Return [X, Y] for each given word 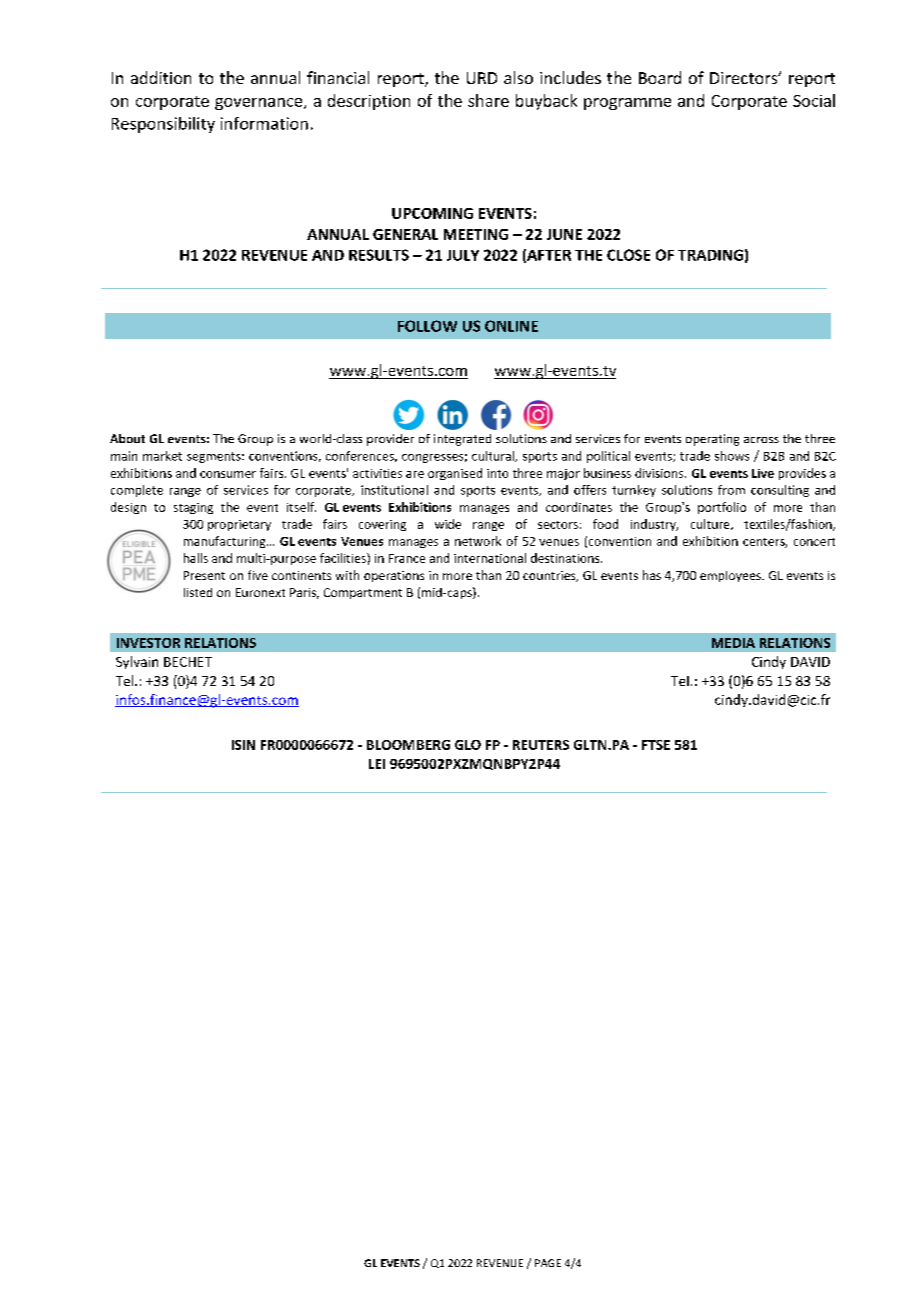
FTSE [656, 745]
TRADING [710, 255]
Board [660, 77]
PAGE [548, 1263]
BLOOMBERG [408, 745]
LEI [377, 764]
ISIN [243, 745]
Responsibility [163, 125]
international [490, 558]
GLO [468, 745]
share [488, 100]
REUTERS [541, 745]
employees [731, 576]
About [127, 438]
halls [196, 558]
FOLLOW [427, 326]
